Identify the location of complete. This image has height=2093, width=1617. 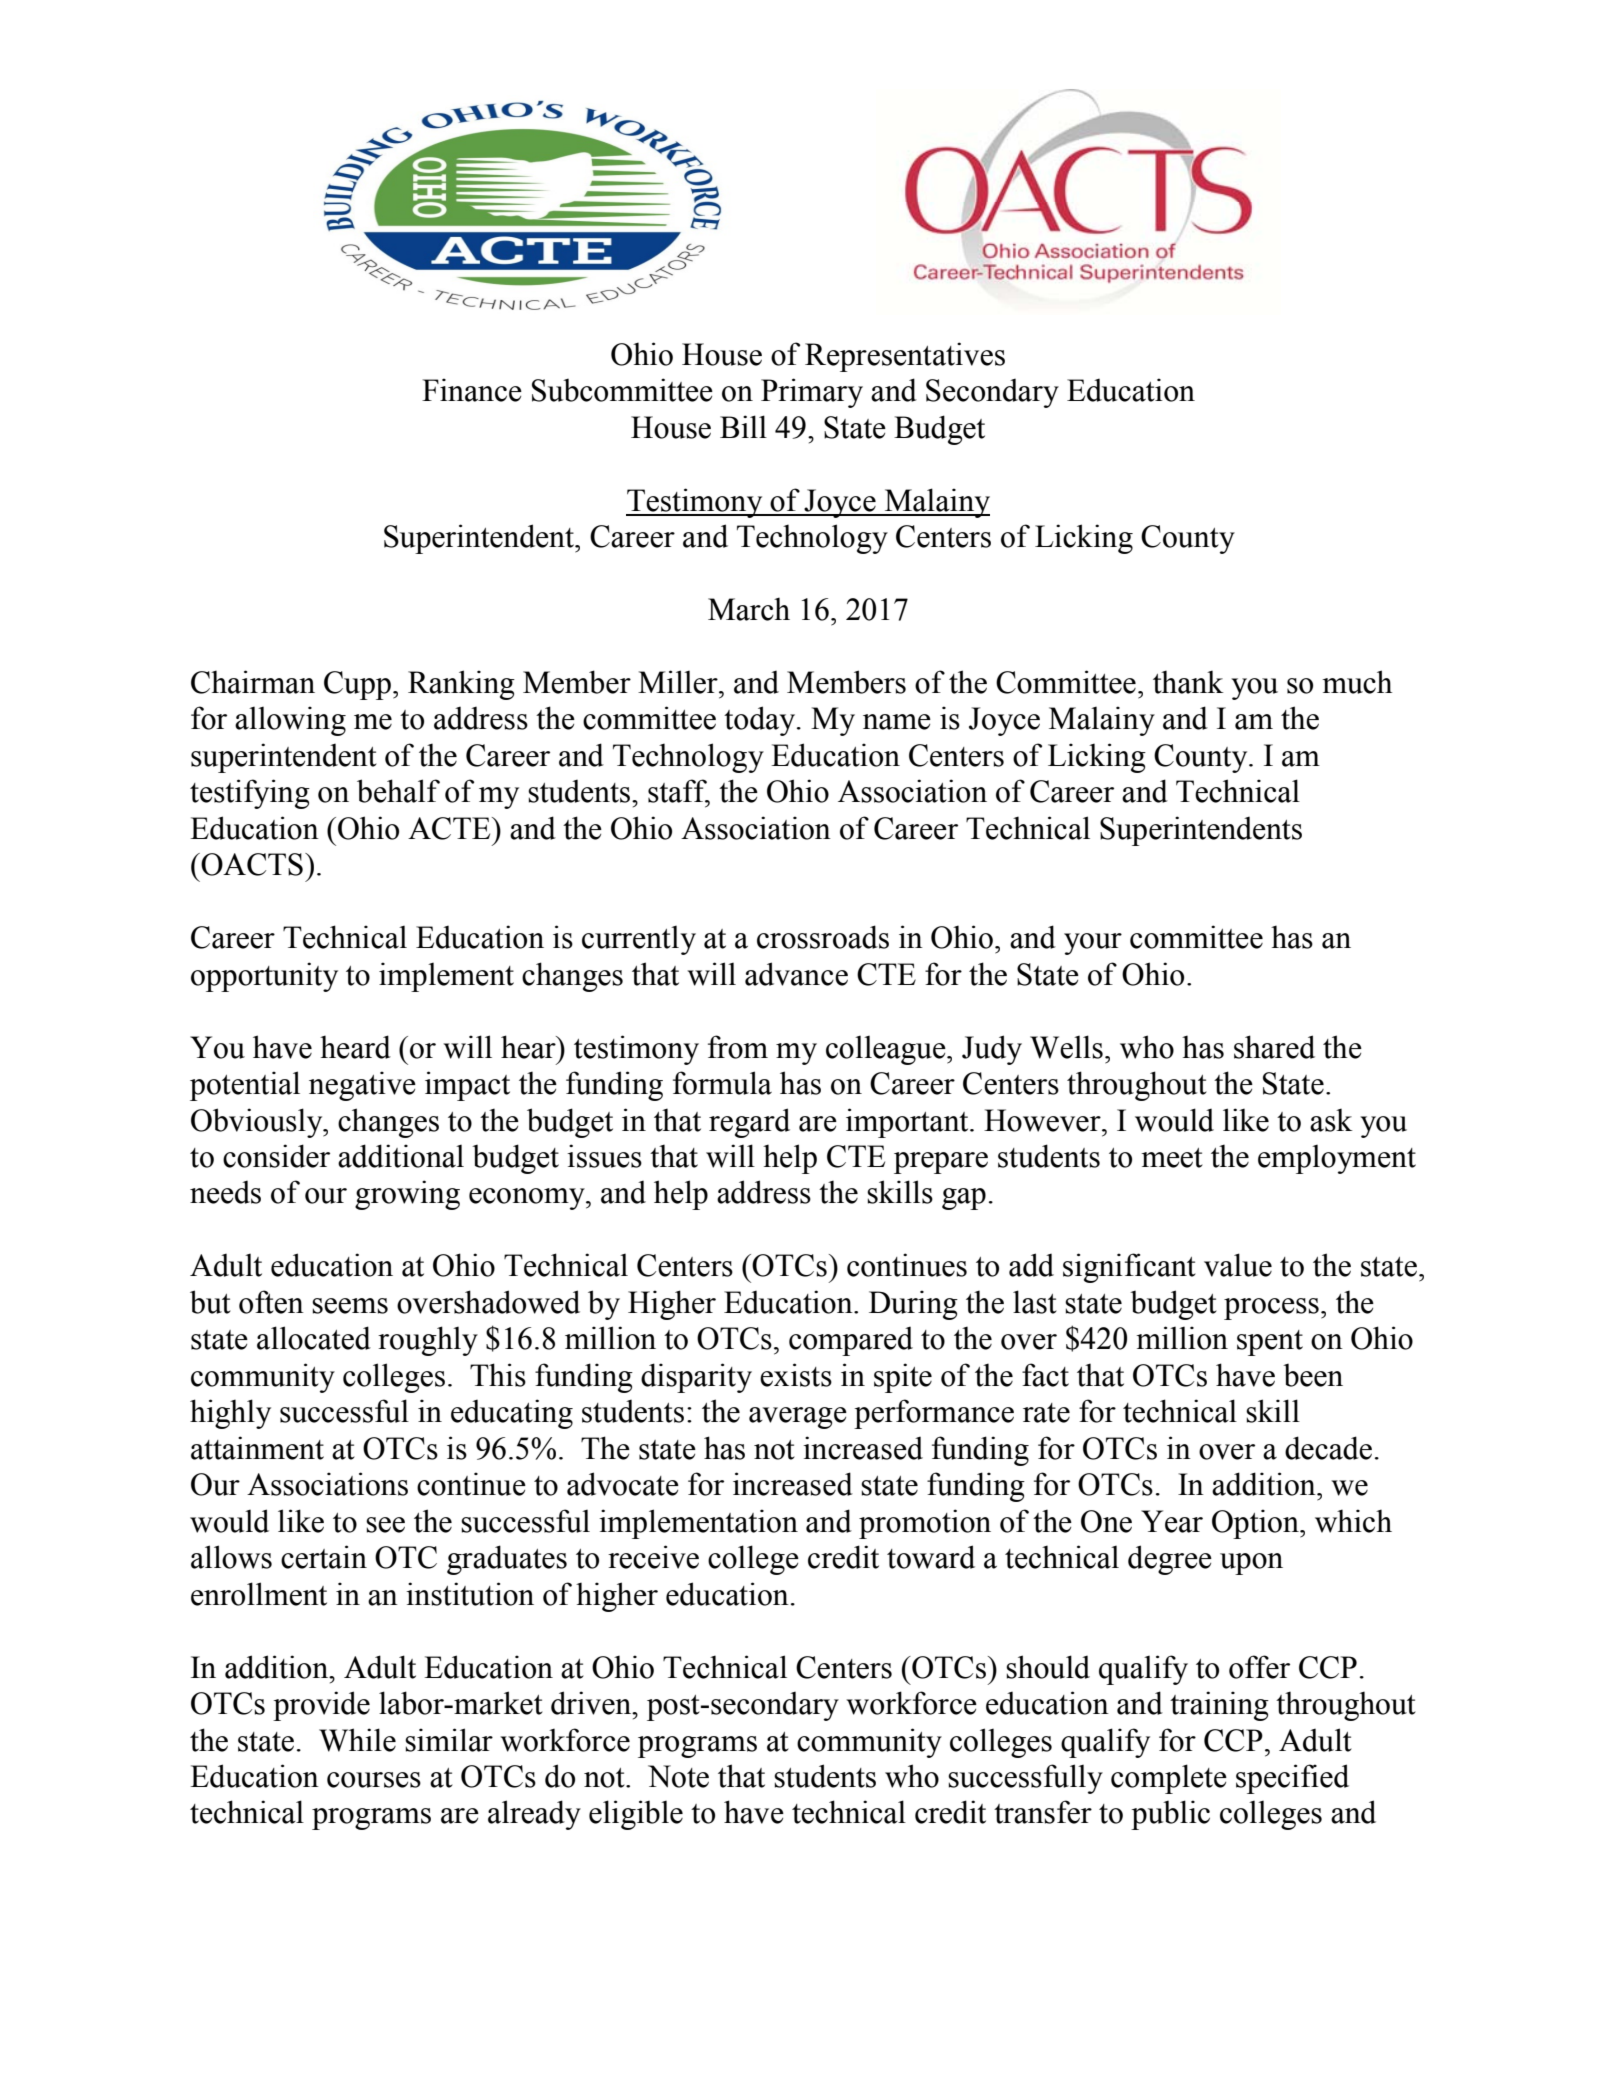
(1169, 1779).
